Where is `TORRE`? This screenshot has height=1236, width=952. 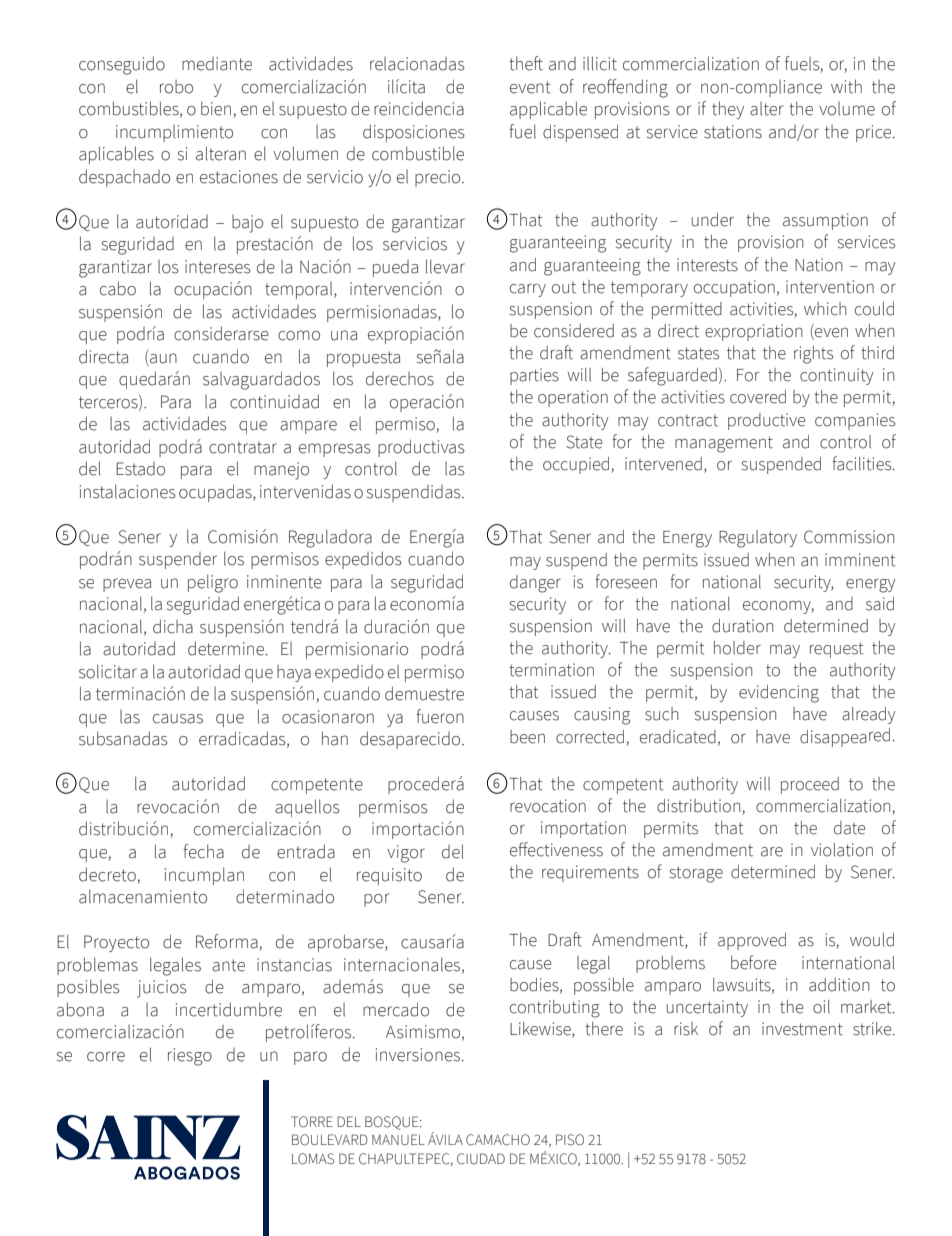 TORRE is located at coordinates (312, 1122).
